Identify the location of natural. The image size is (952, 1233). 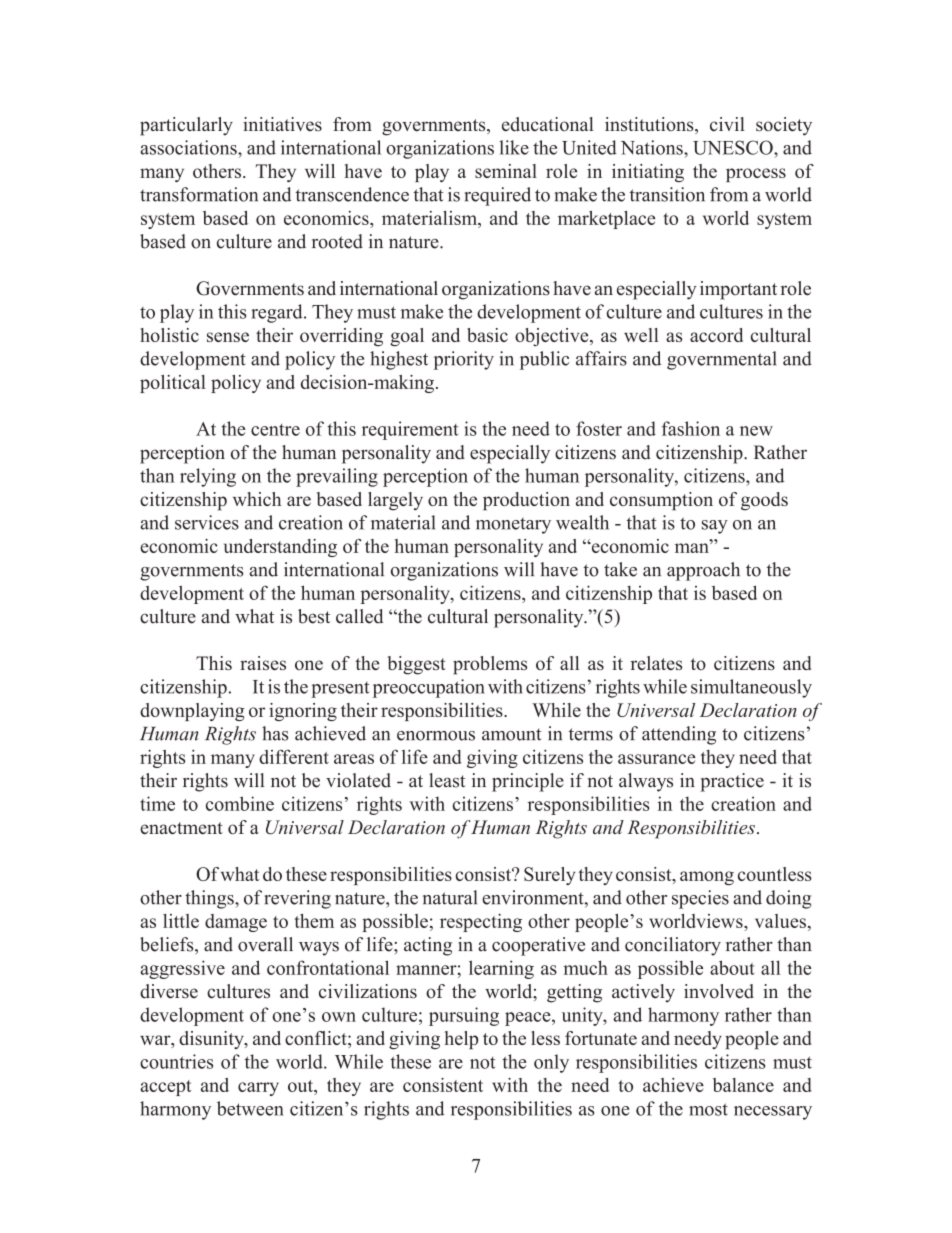
(450, 897).
